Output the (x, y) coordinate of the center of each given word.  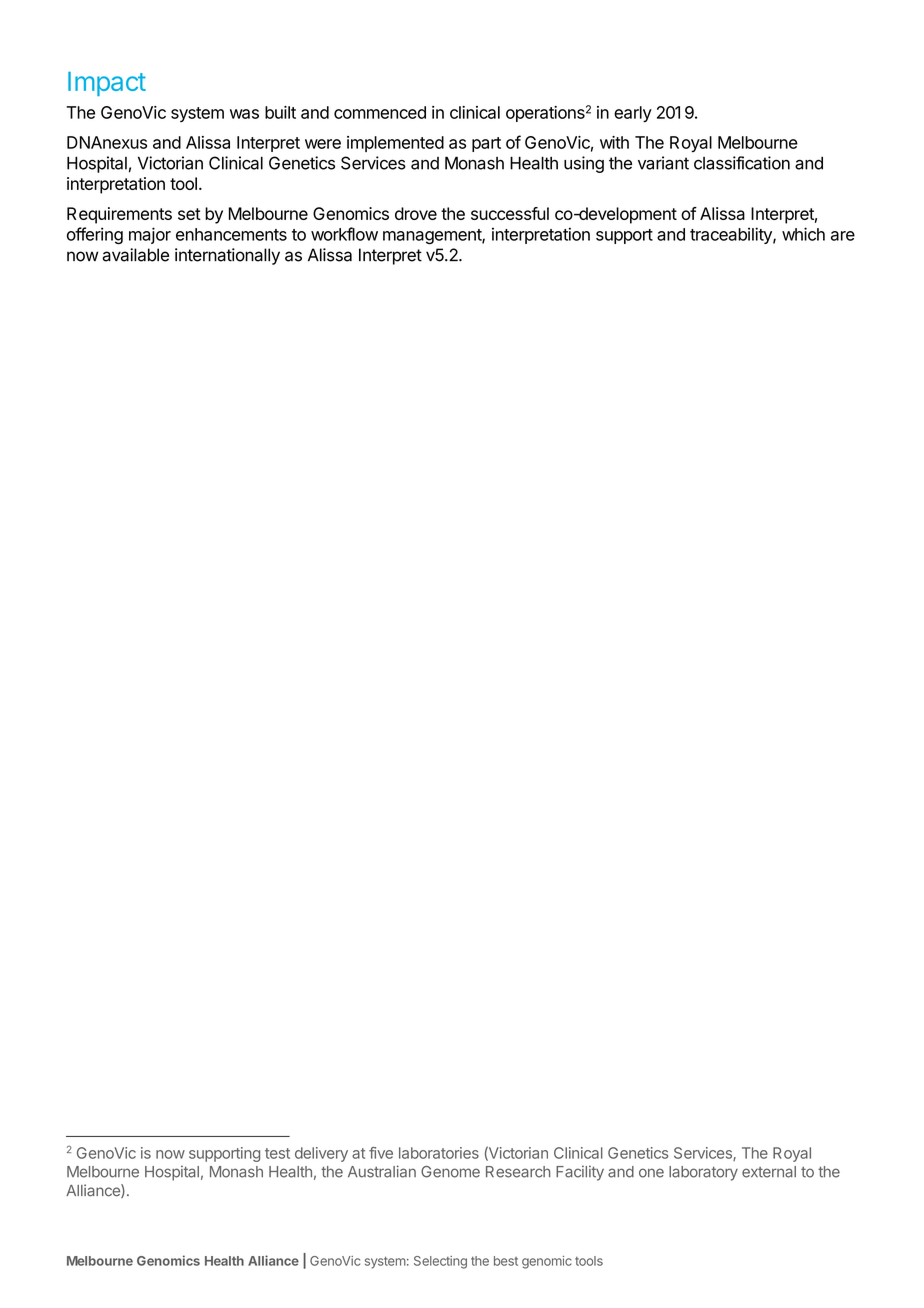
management (433, 237)
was (244, 114)
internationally (227, 256)
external (769, 1172)
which (803, 234)
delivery (321, 1154)
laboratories (439, 1153)
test (277, 1153)
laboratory (703, 1173)
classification (742, 163)
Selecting (440, 1262)
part (486, 144)
